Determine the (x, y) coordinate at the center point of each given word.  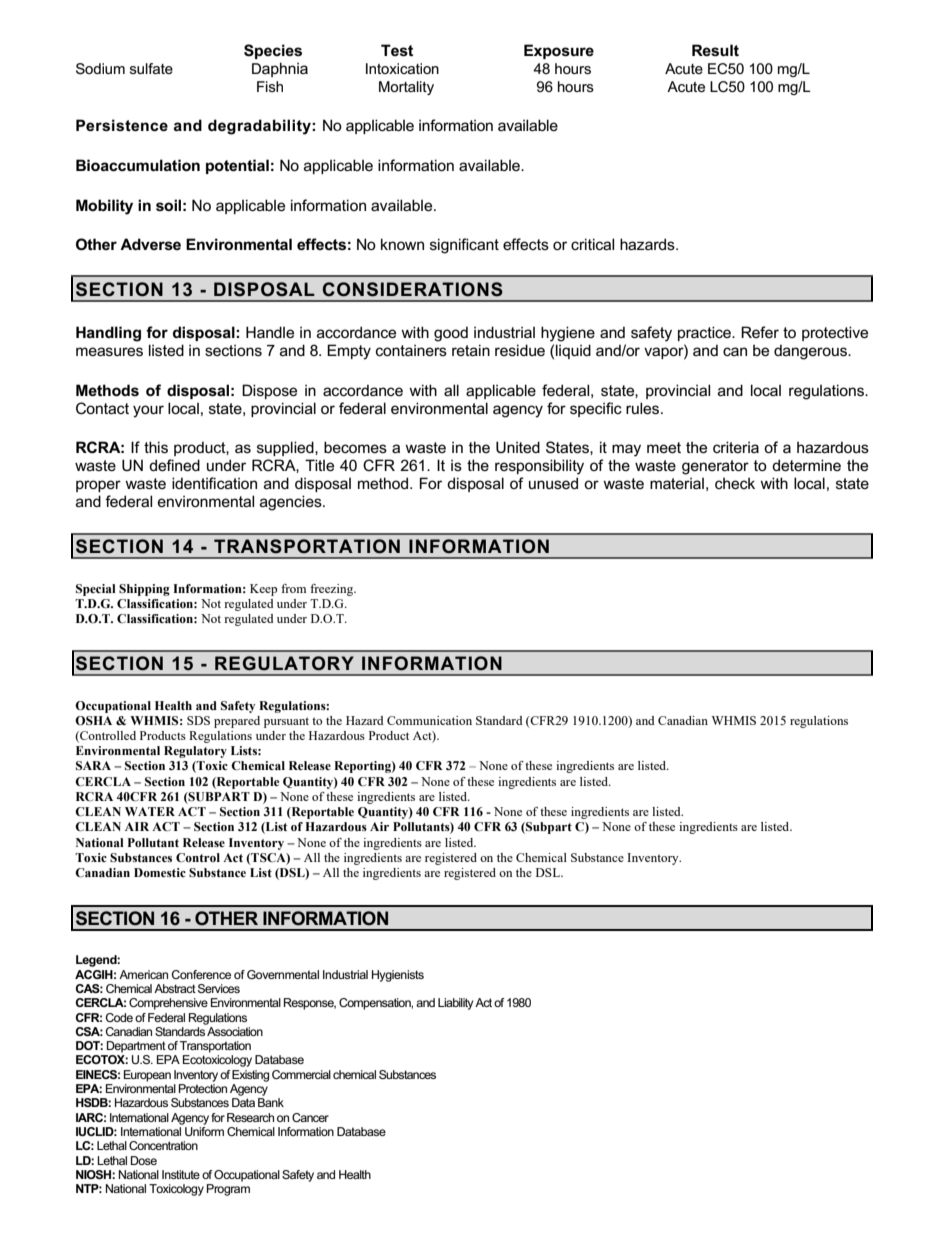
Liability (455, 1004)
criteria (736, 447)
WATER (150, 811)
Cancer (310, 1117)
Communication (429, 720)
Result (715, 50)
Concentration (163, 1145)
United (518, 447)
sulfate (151, 68)
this (156, 447)
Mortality (406, 88)
